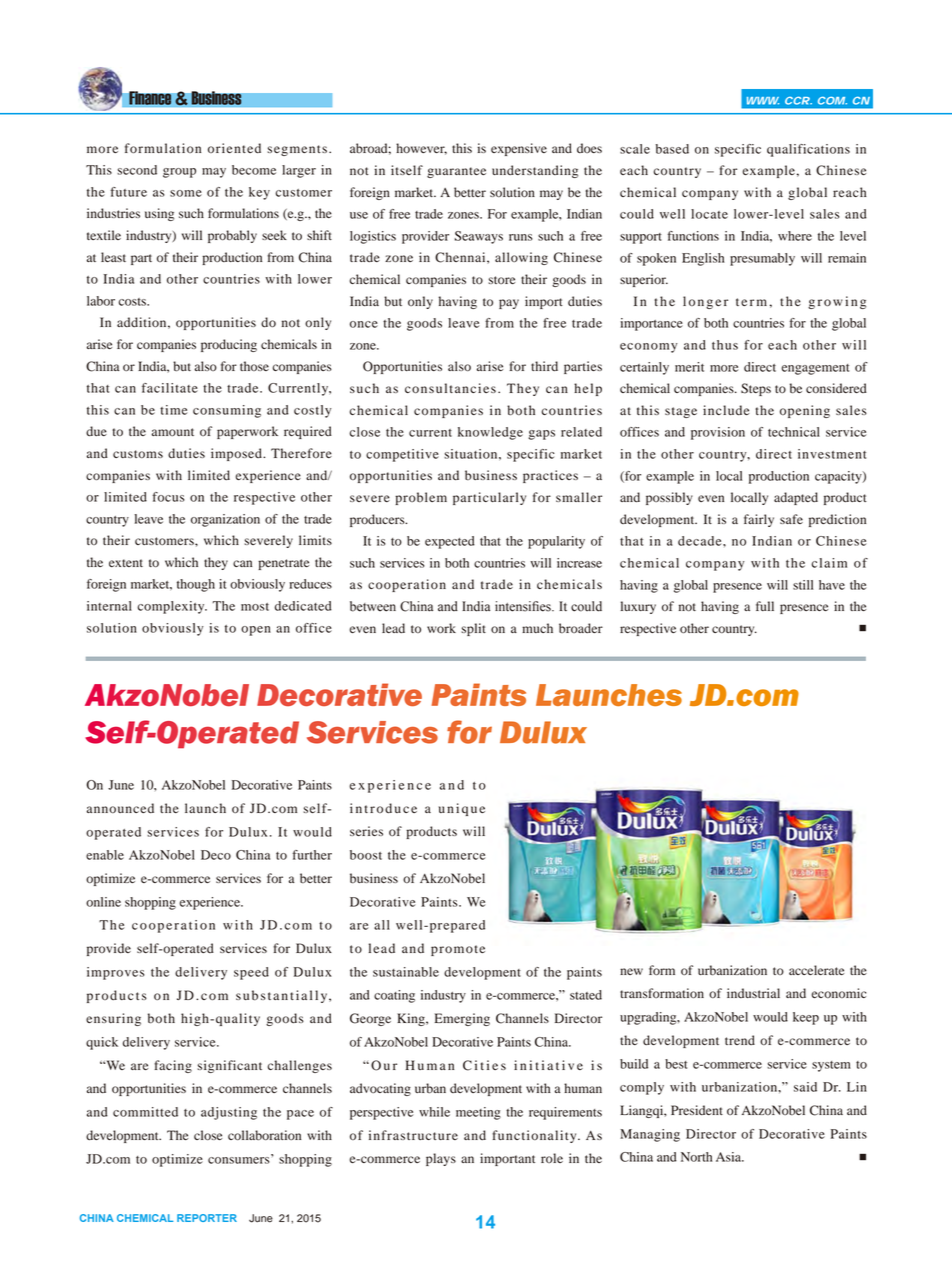  Describe the element at coordinates (456, 172) in the screenshot. I see `guarantee` at that location.
